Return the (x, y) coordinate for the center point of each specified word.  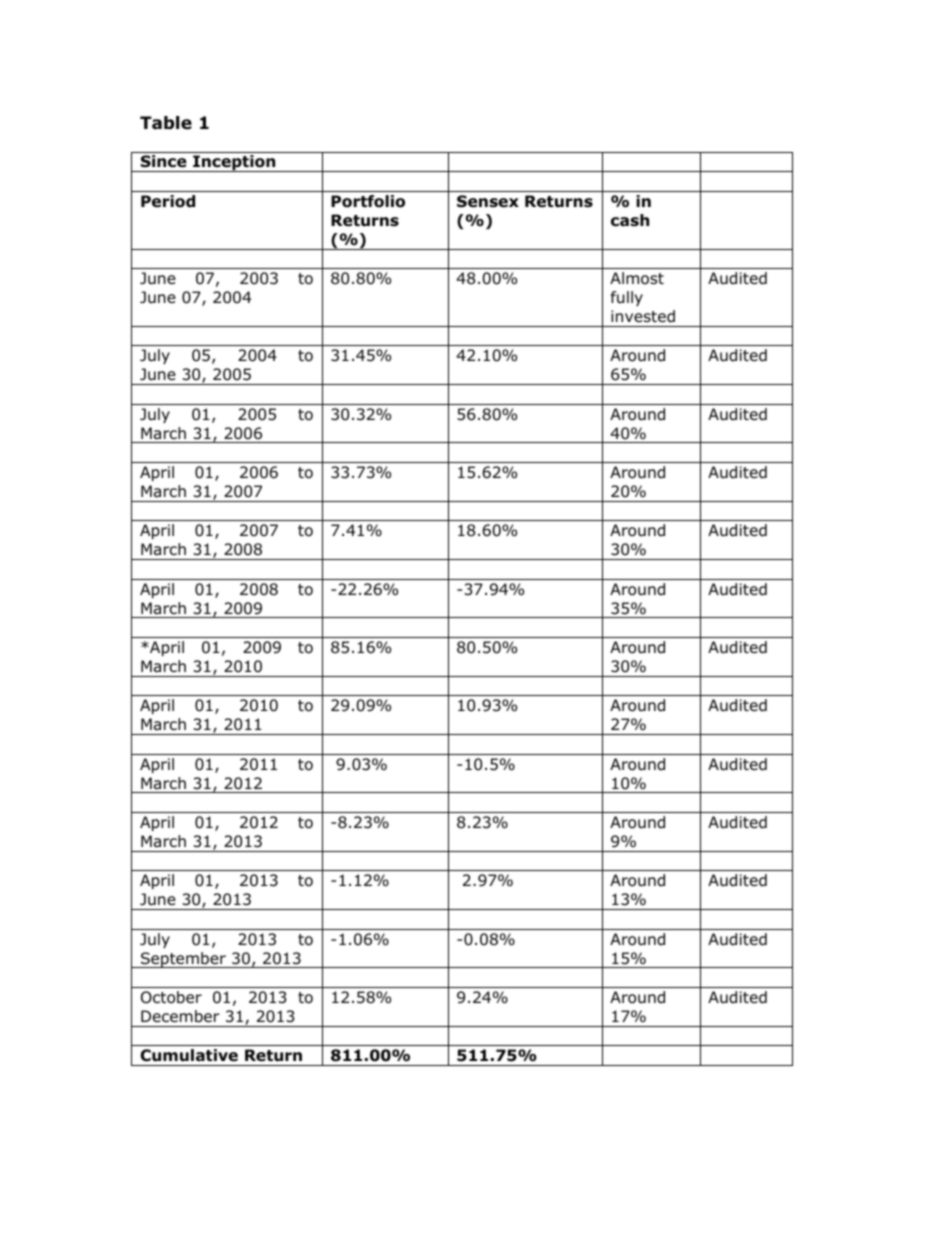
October (171, 997)
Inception (234, 163)
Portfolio (368, 201)
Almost (637, 278)
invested (643, 316)
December (180, 1016)
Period (168, 201)
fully (627, 298)
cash (630, 220)
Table (166, 123)
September (183, 960)
